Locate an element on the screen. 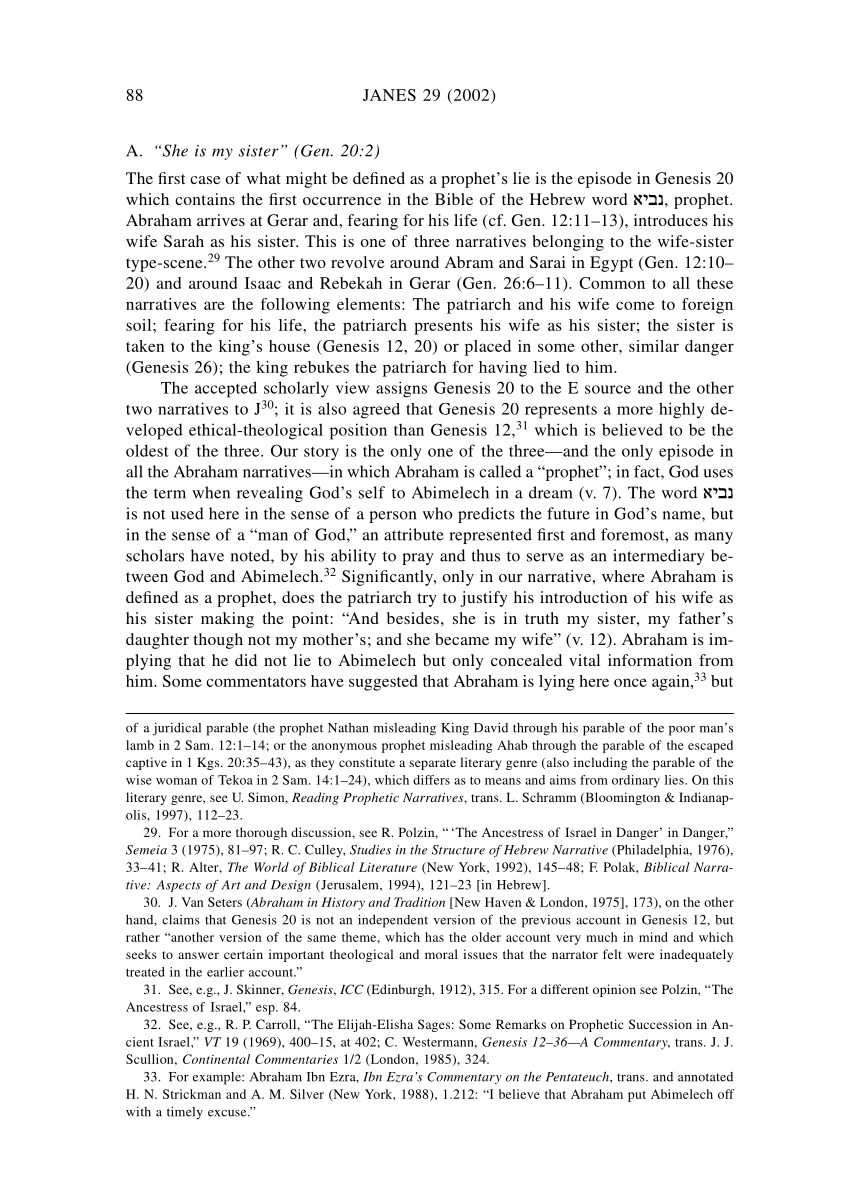 Image resolution: width=849 pixels, height=1194 pixels. Remarks is located at coordinates (521, 1024).
